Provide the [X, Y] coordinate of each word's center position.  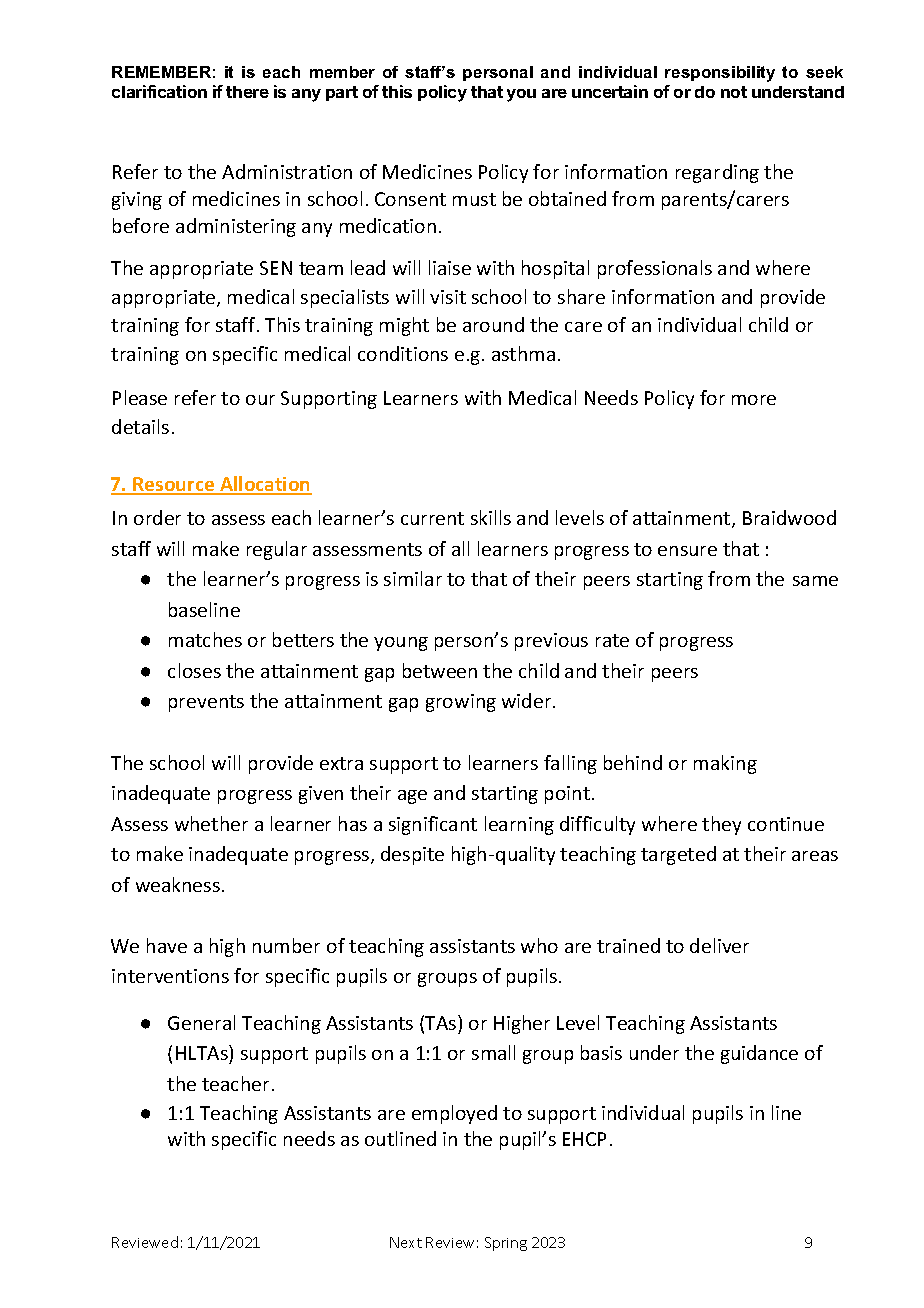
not [734, 92]
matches [205, 639]
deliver [719, 945]
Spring [506, 1244]
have [167, 945]
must [474, 199]
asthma [523, 353]
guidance [759, 1054]
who [539, 945]
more [754, 400]
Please [140, 397]
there [247, 92]
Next [406, 1242]
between [440, 670]
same [815, 581]
